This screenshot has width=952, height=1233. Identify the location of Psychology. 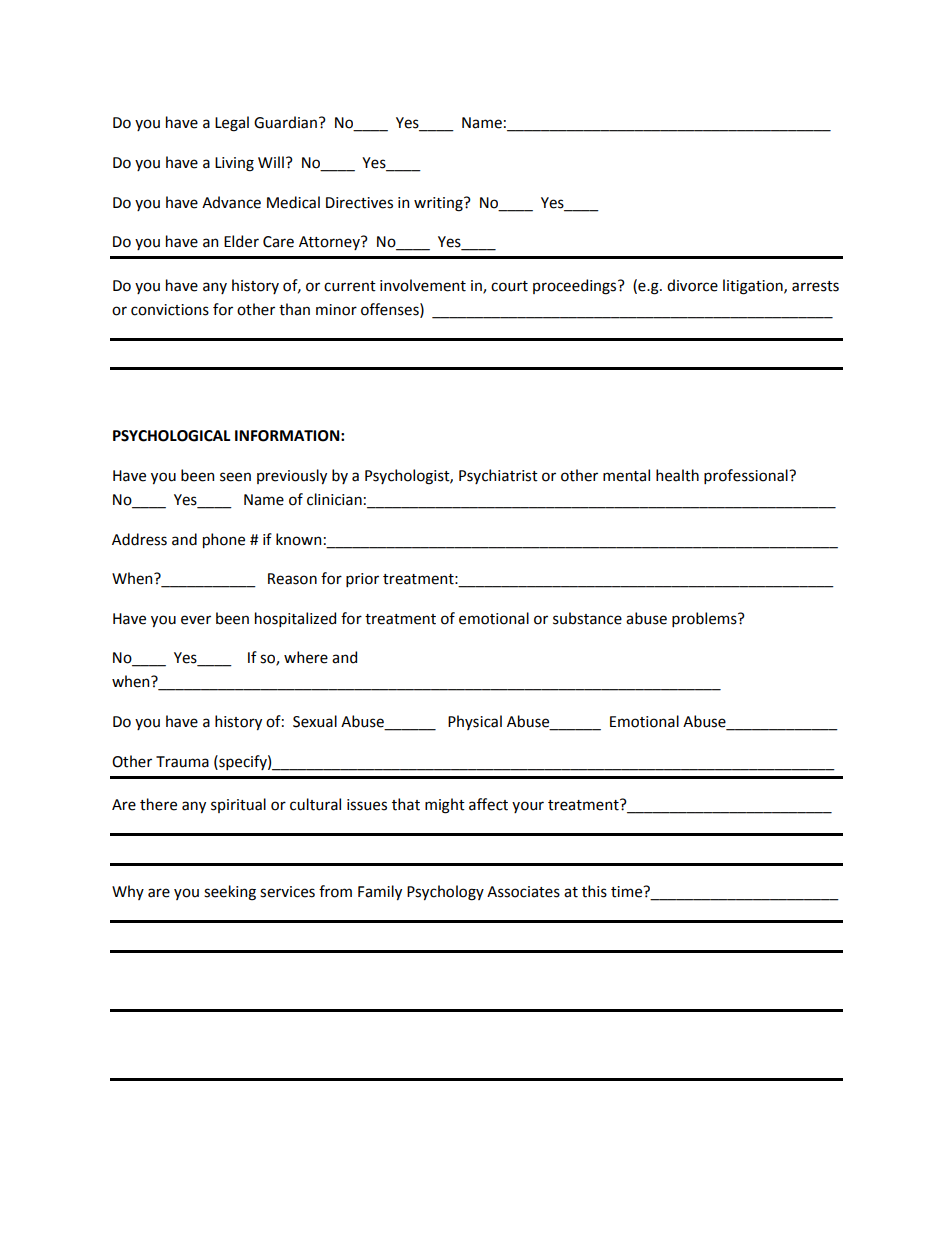
(445, 893).
